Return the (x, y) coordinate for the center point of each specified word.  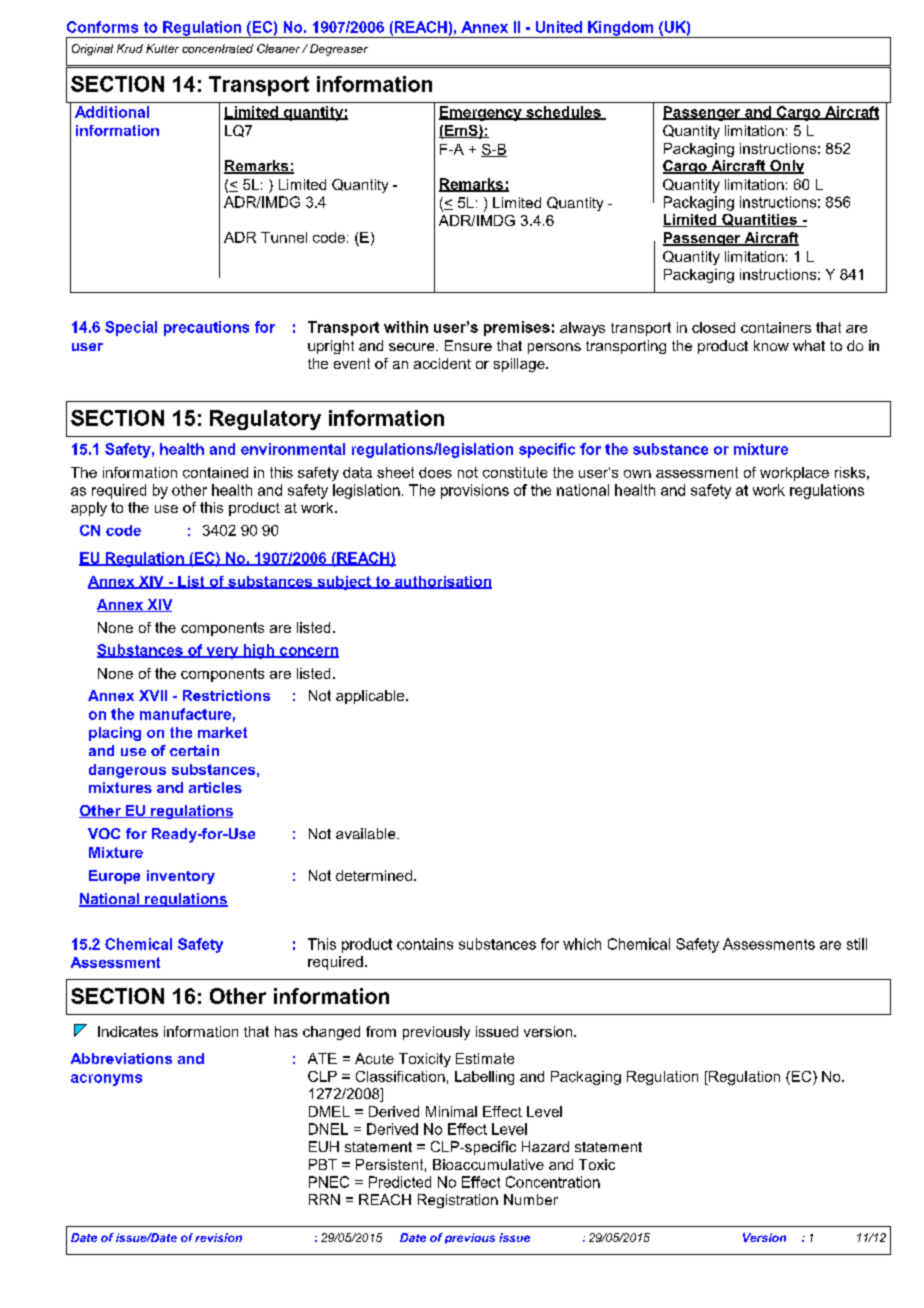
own (637, 474)
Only (786, 167)
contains (425, 944)
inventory (181, 877)
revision (218, 1237)
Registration (458, 1201)
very (222, 653)
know (771, 345)
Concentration (553, 1182)
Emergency (481, 113)
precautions (206, 328)
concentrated (217, 48)
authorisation (442, 582)
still (857, 944)
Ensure (468, 345)
